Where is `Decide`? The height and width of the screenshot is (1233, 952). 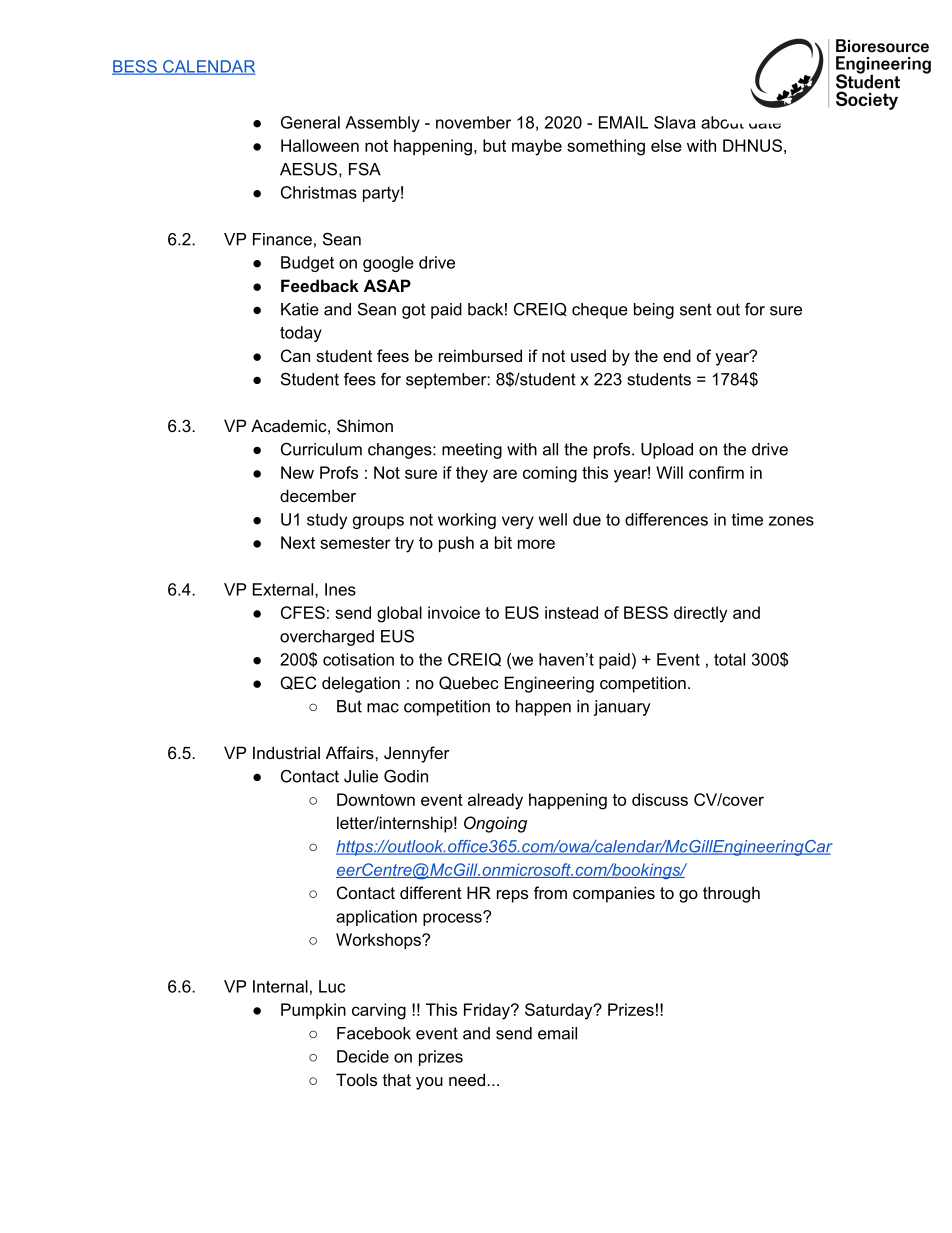
Decide is located at coordinates (363, 1056).
